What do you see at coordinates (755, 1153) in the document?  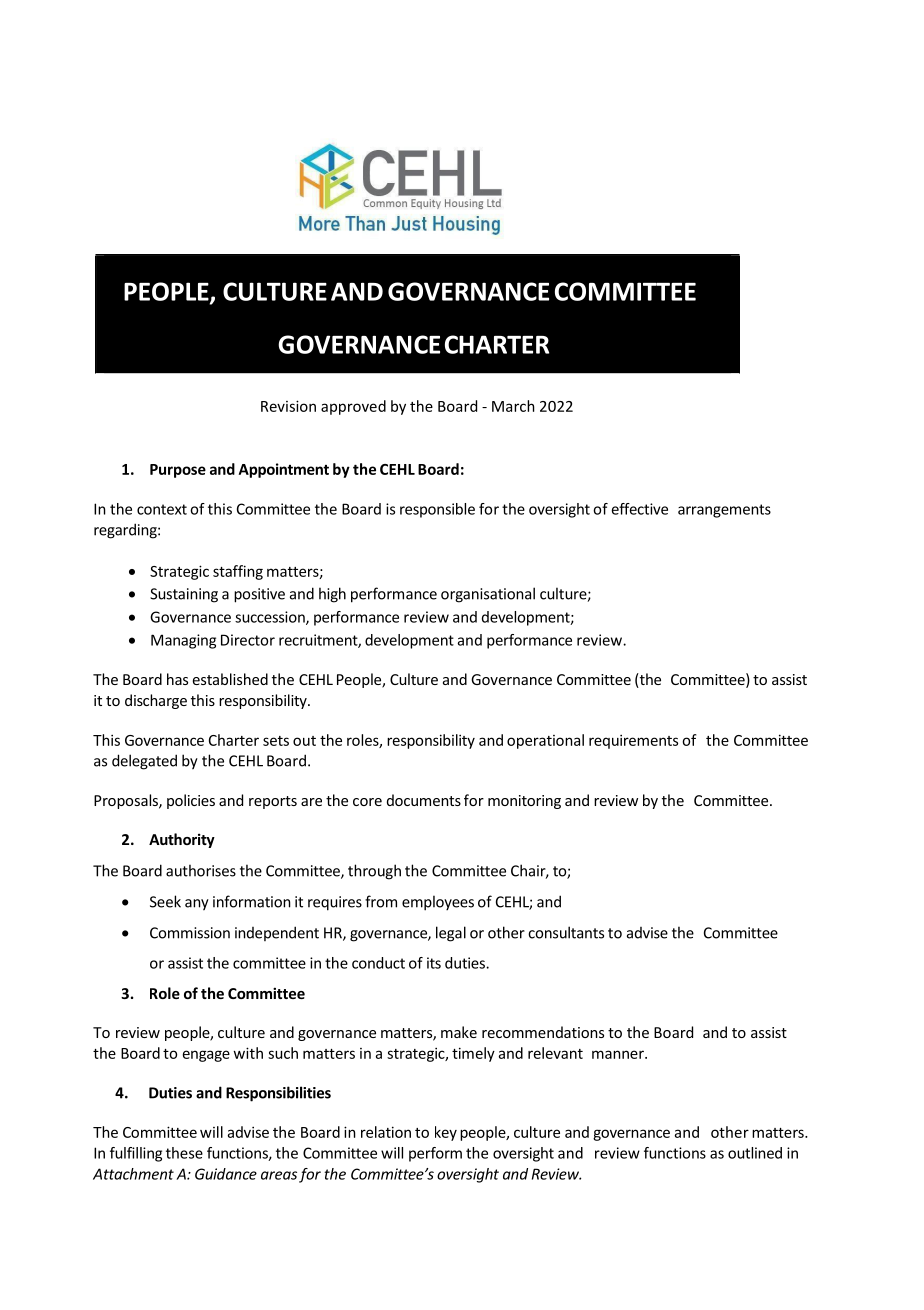 I see `outlined` at bounding box center [755, 1153].
